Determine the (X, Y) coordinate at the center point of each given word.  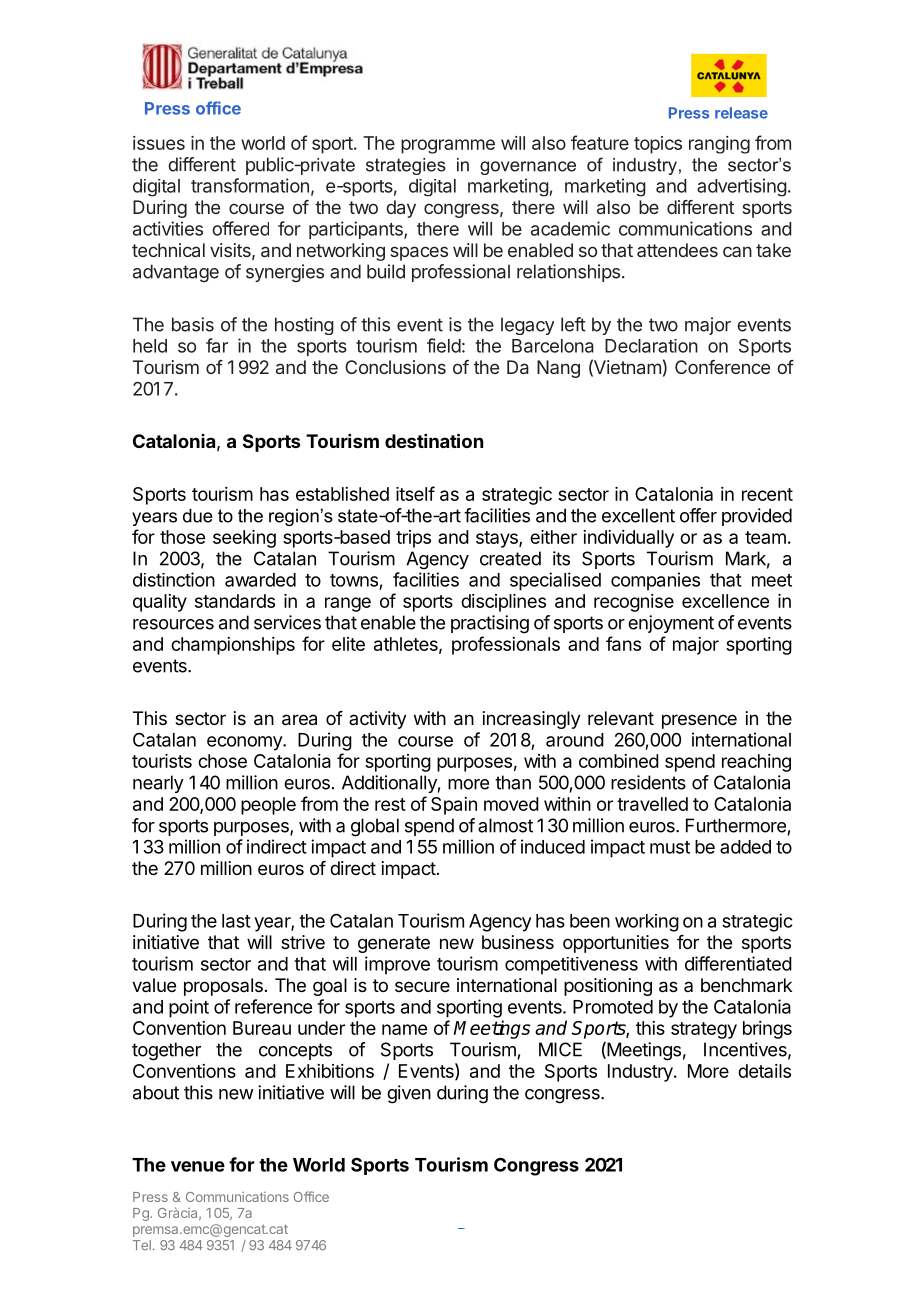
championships (233, 646)
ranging (719, 145)
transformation (250, 185)
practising (490, 624)
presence (699, 721)
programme (448, 146)
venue (198, 1166)
